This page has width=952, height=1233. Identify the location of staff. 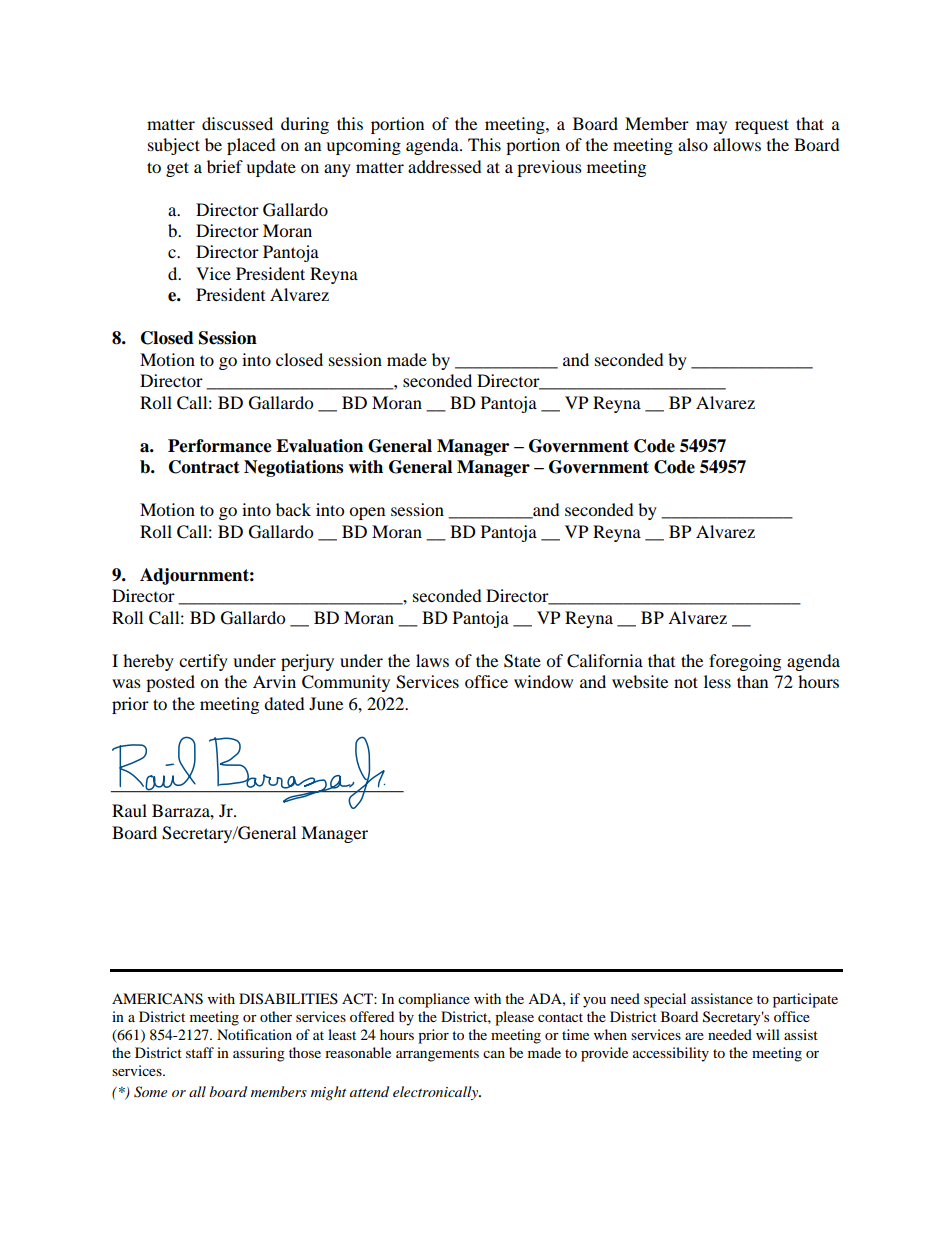
(200, 1052).
